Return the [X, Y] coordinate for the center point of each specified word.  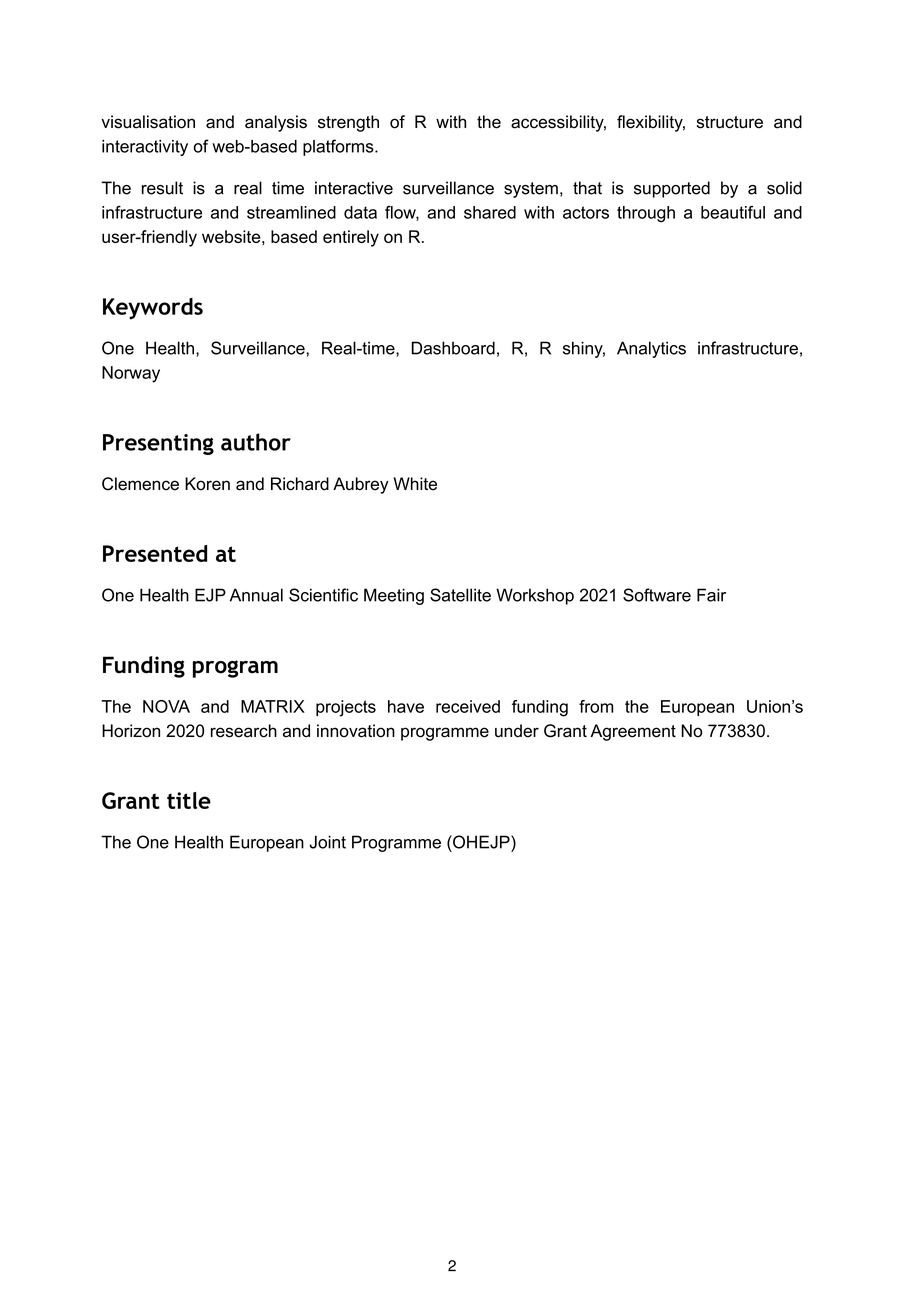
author [256, 442]
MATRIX [273, 706]
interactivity [145, 148]
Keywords [153, 309]
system [531, 190]
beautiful [733, 212]
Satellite [460, 595]
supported [672, 189]
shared [490, 212]
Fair [711, 595]
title [189, 800]
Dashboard [453, 348]
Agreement [633, 732]
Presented [155, 553]
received [468, 706]
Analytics [651, 349]
